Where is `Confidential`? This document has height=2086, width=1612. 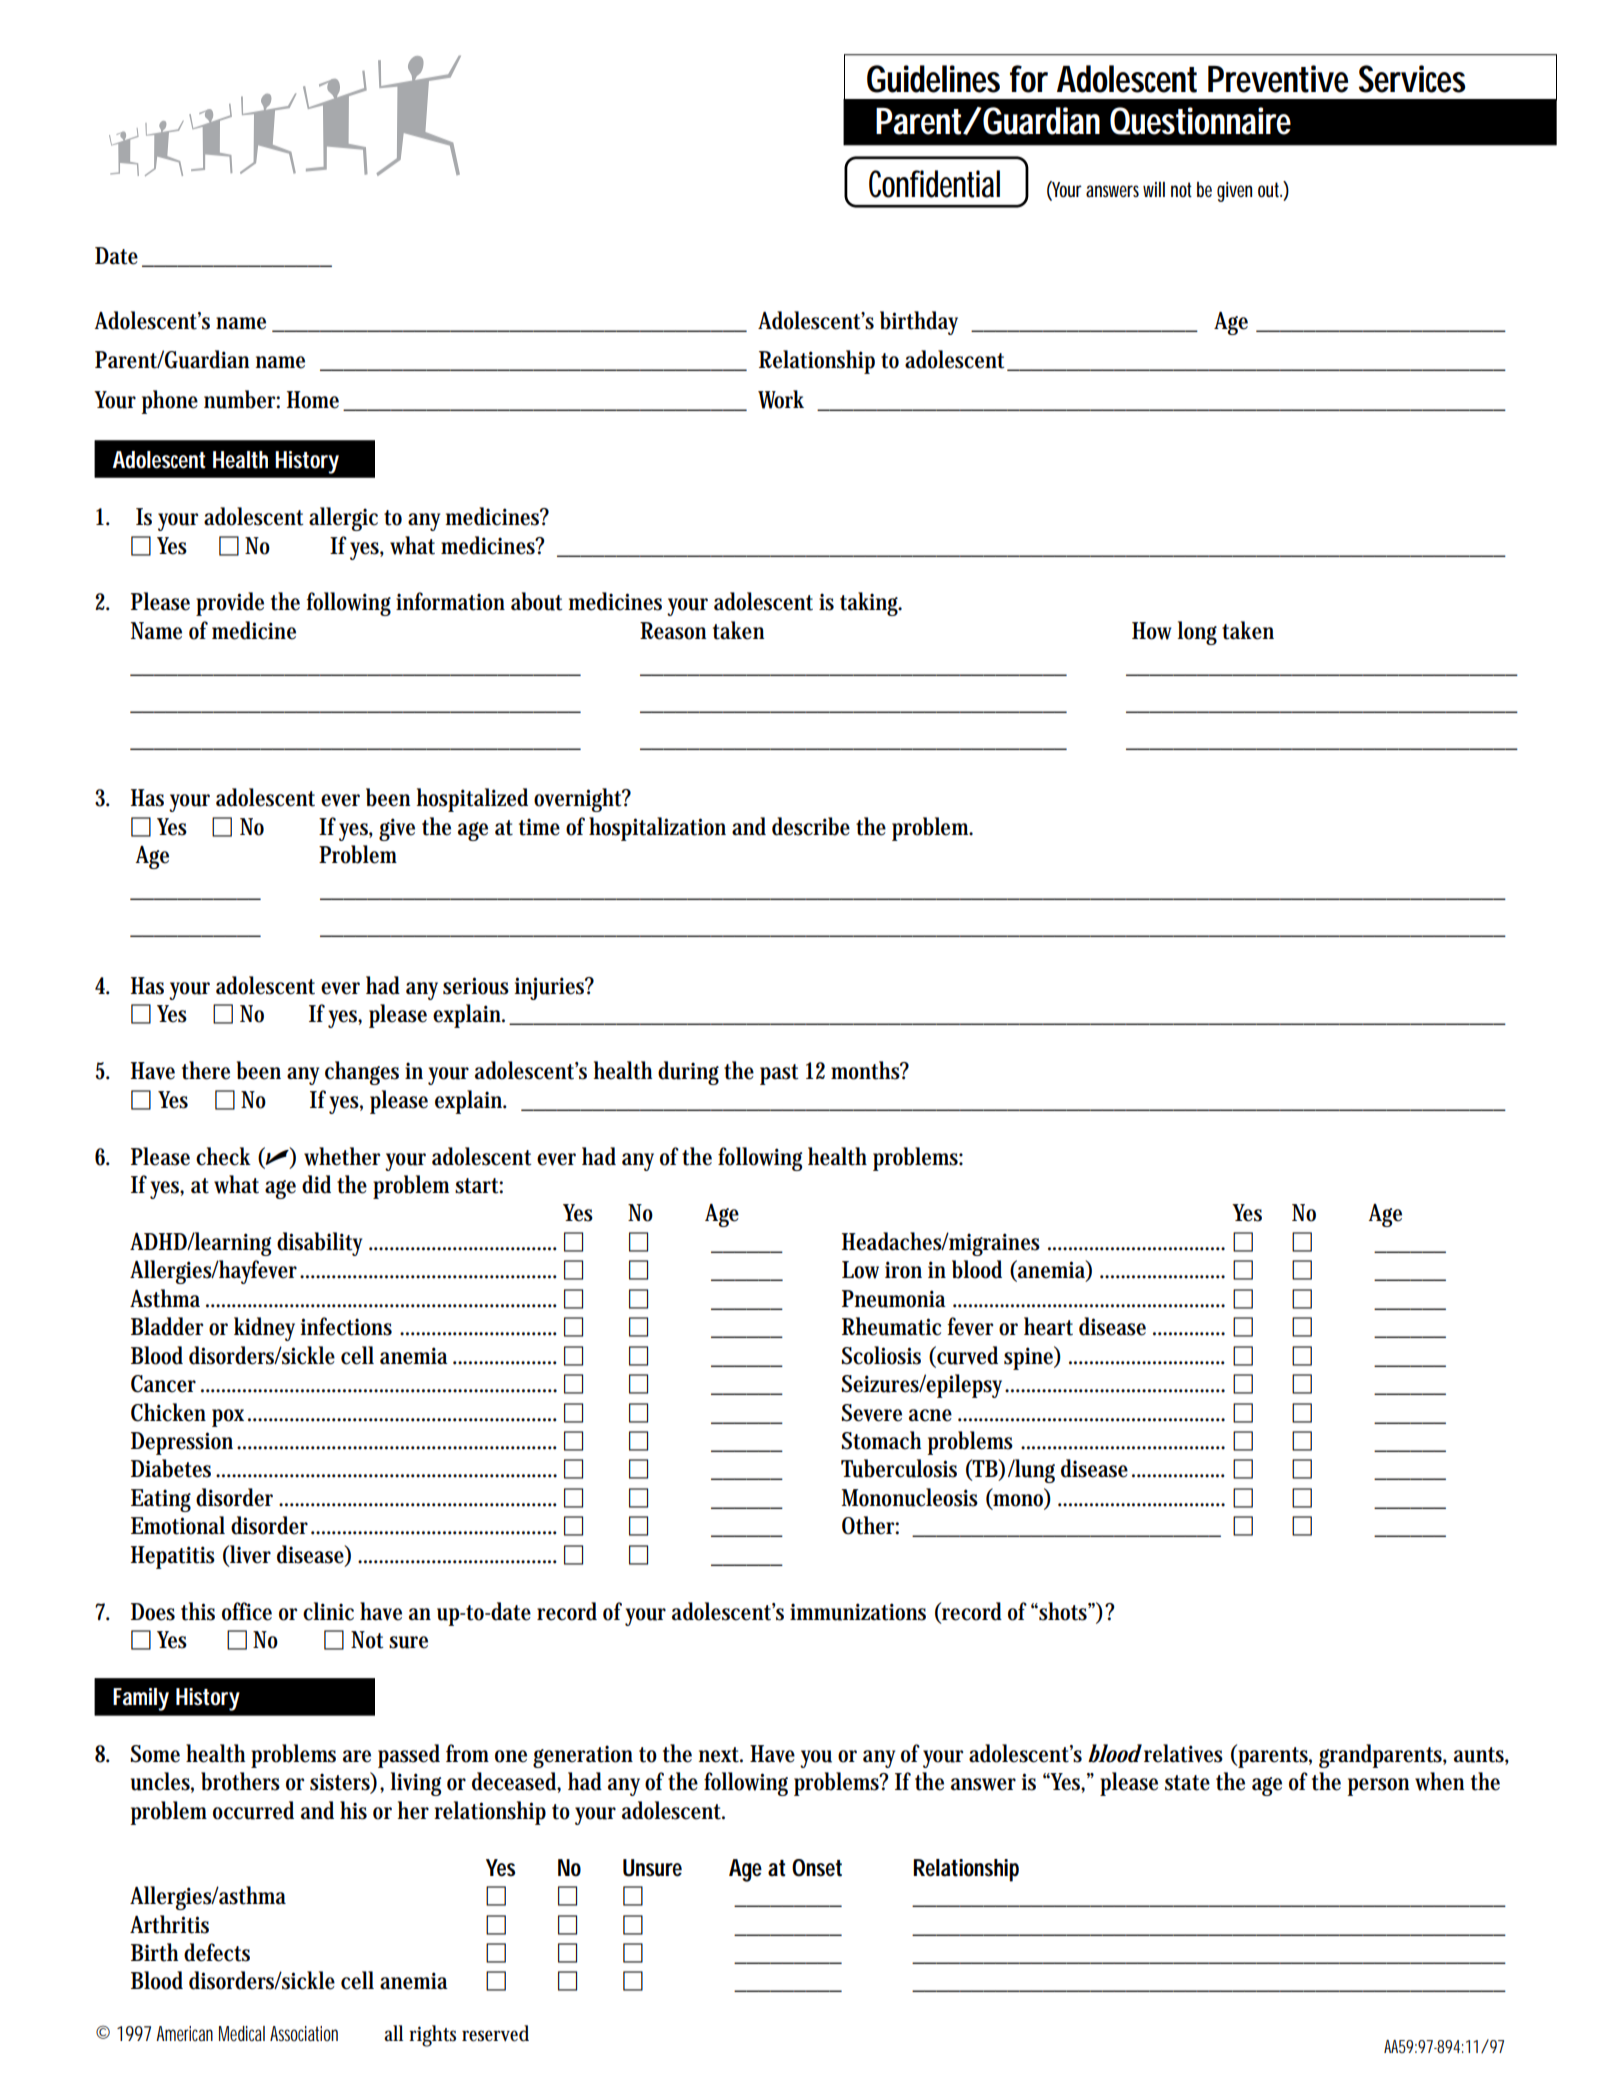 Confidential is located at coordinates (934, 184).
